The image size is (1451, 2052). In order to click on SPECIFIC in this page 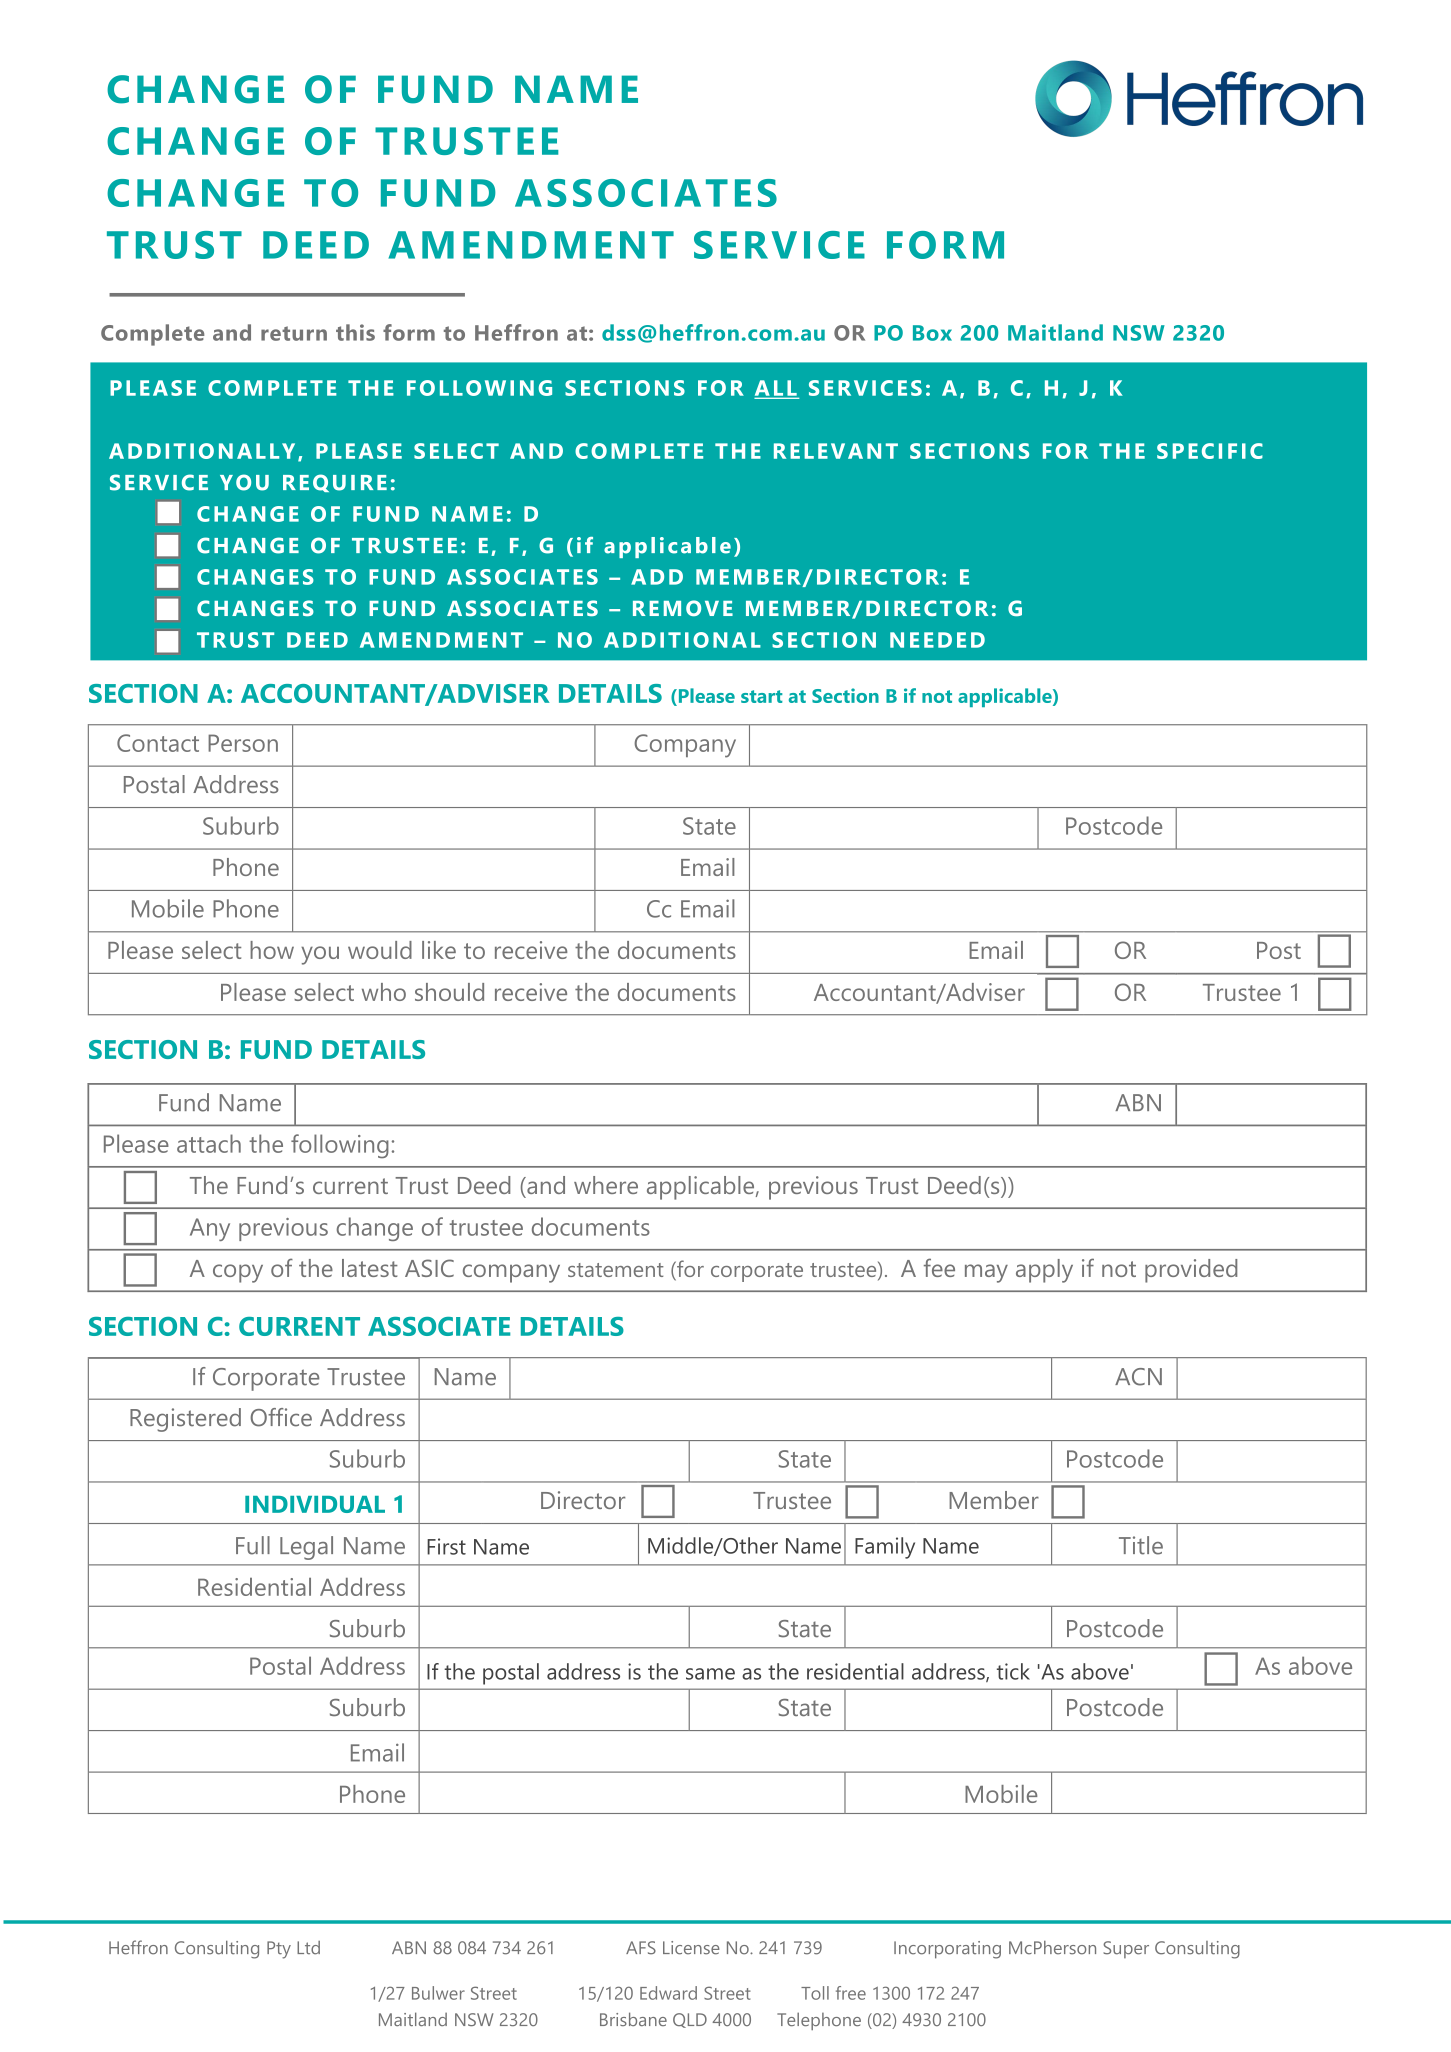, I will do `click(1210, 451)`.
